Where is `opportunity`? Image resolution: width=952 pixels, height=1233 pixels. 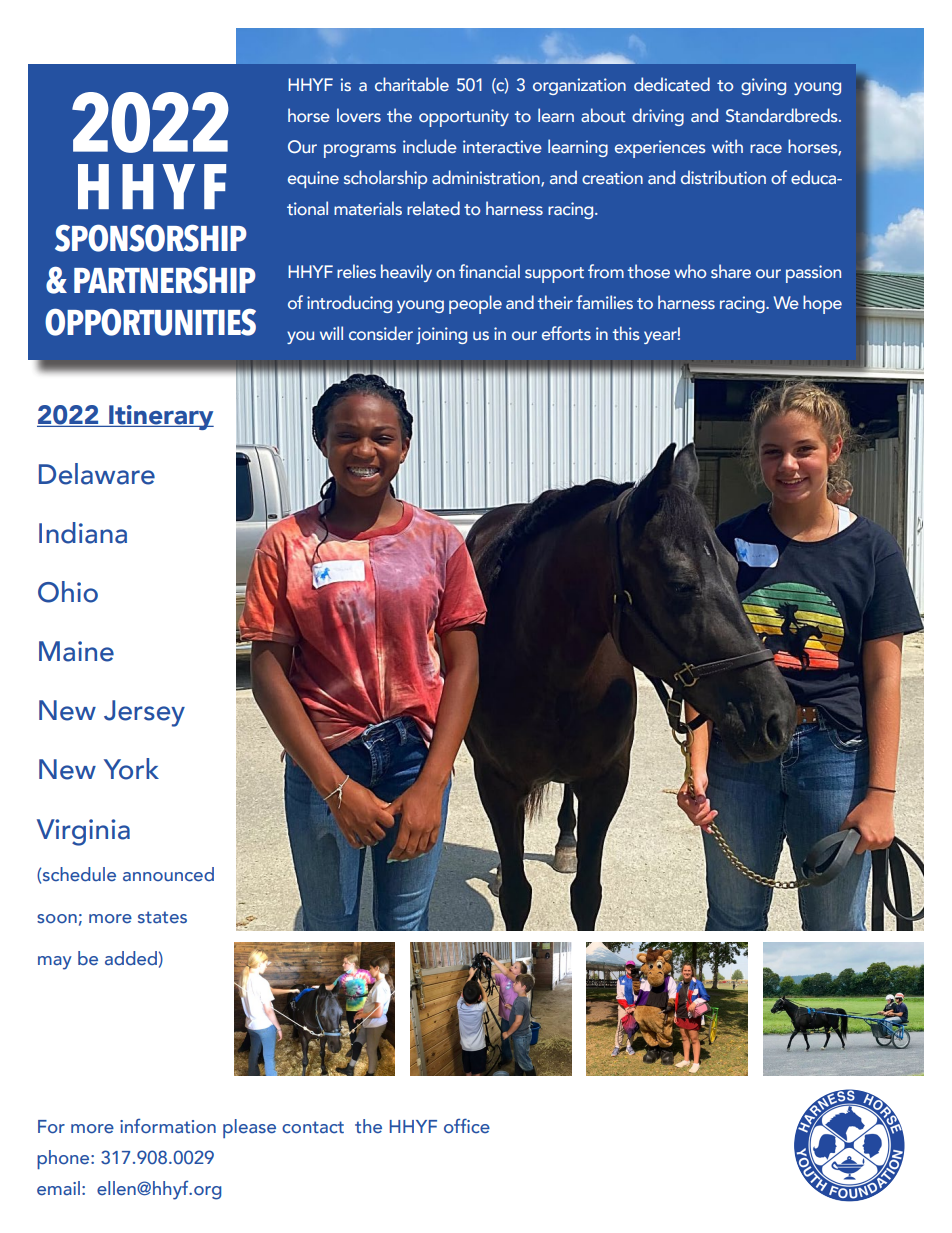
opportunity is located at coordinates (464, 118).
